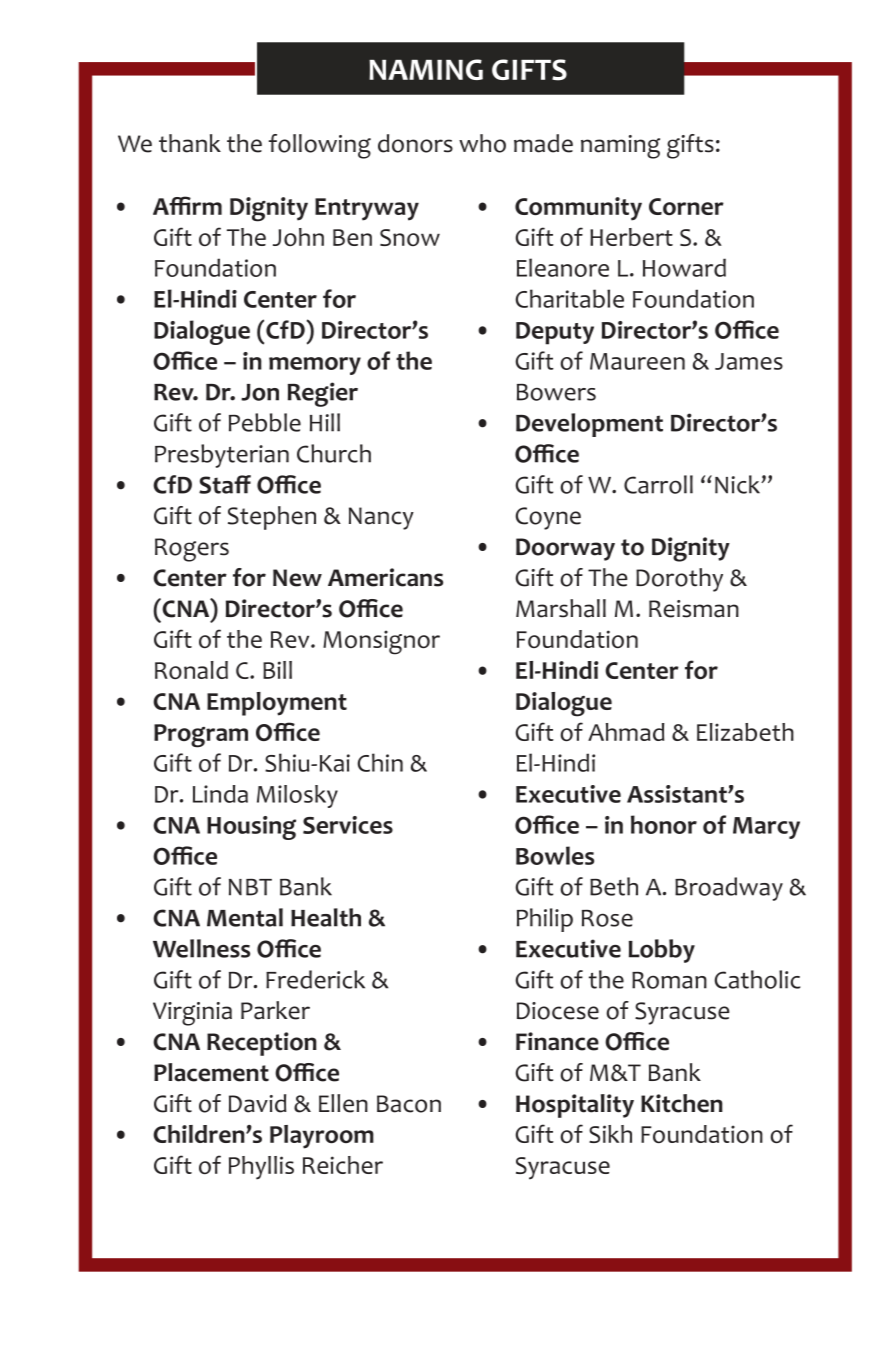 Image resolution: width=887 pixels, height=1372 pixels. Describe the element at coordinates (729, 889) in the screenshot. I see `Broadway` at that location.
